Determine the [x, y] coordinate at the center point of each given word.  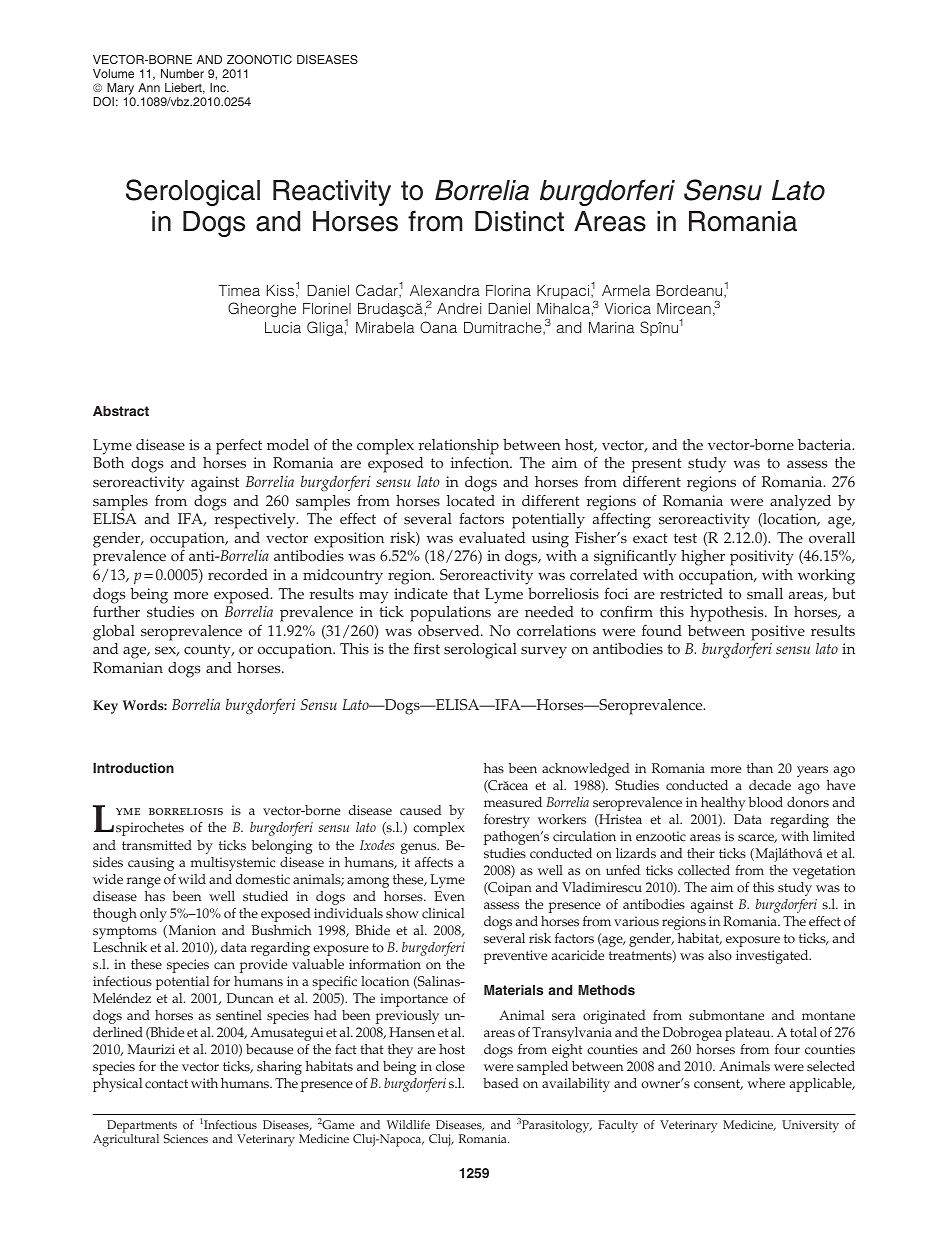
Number [182, 73]
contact [166, 1084]
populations [450, 614]
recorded [238, 575]
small [765, 594]
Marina [611, 327]
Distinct [519, 221]
